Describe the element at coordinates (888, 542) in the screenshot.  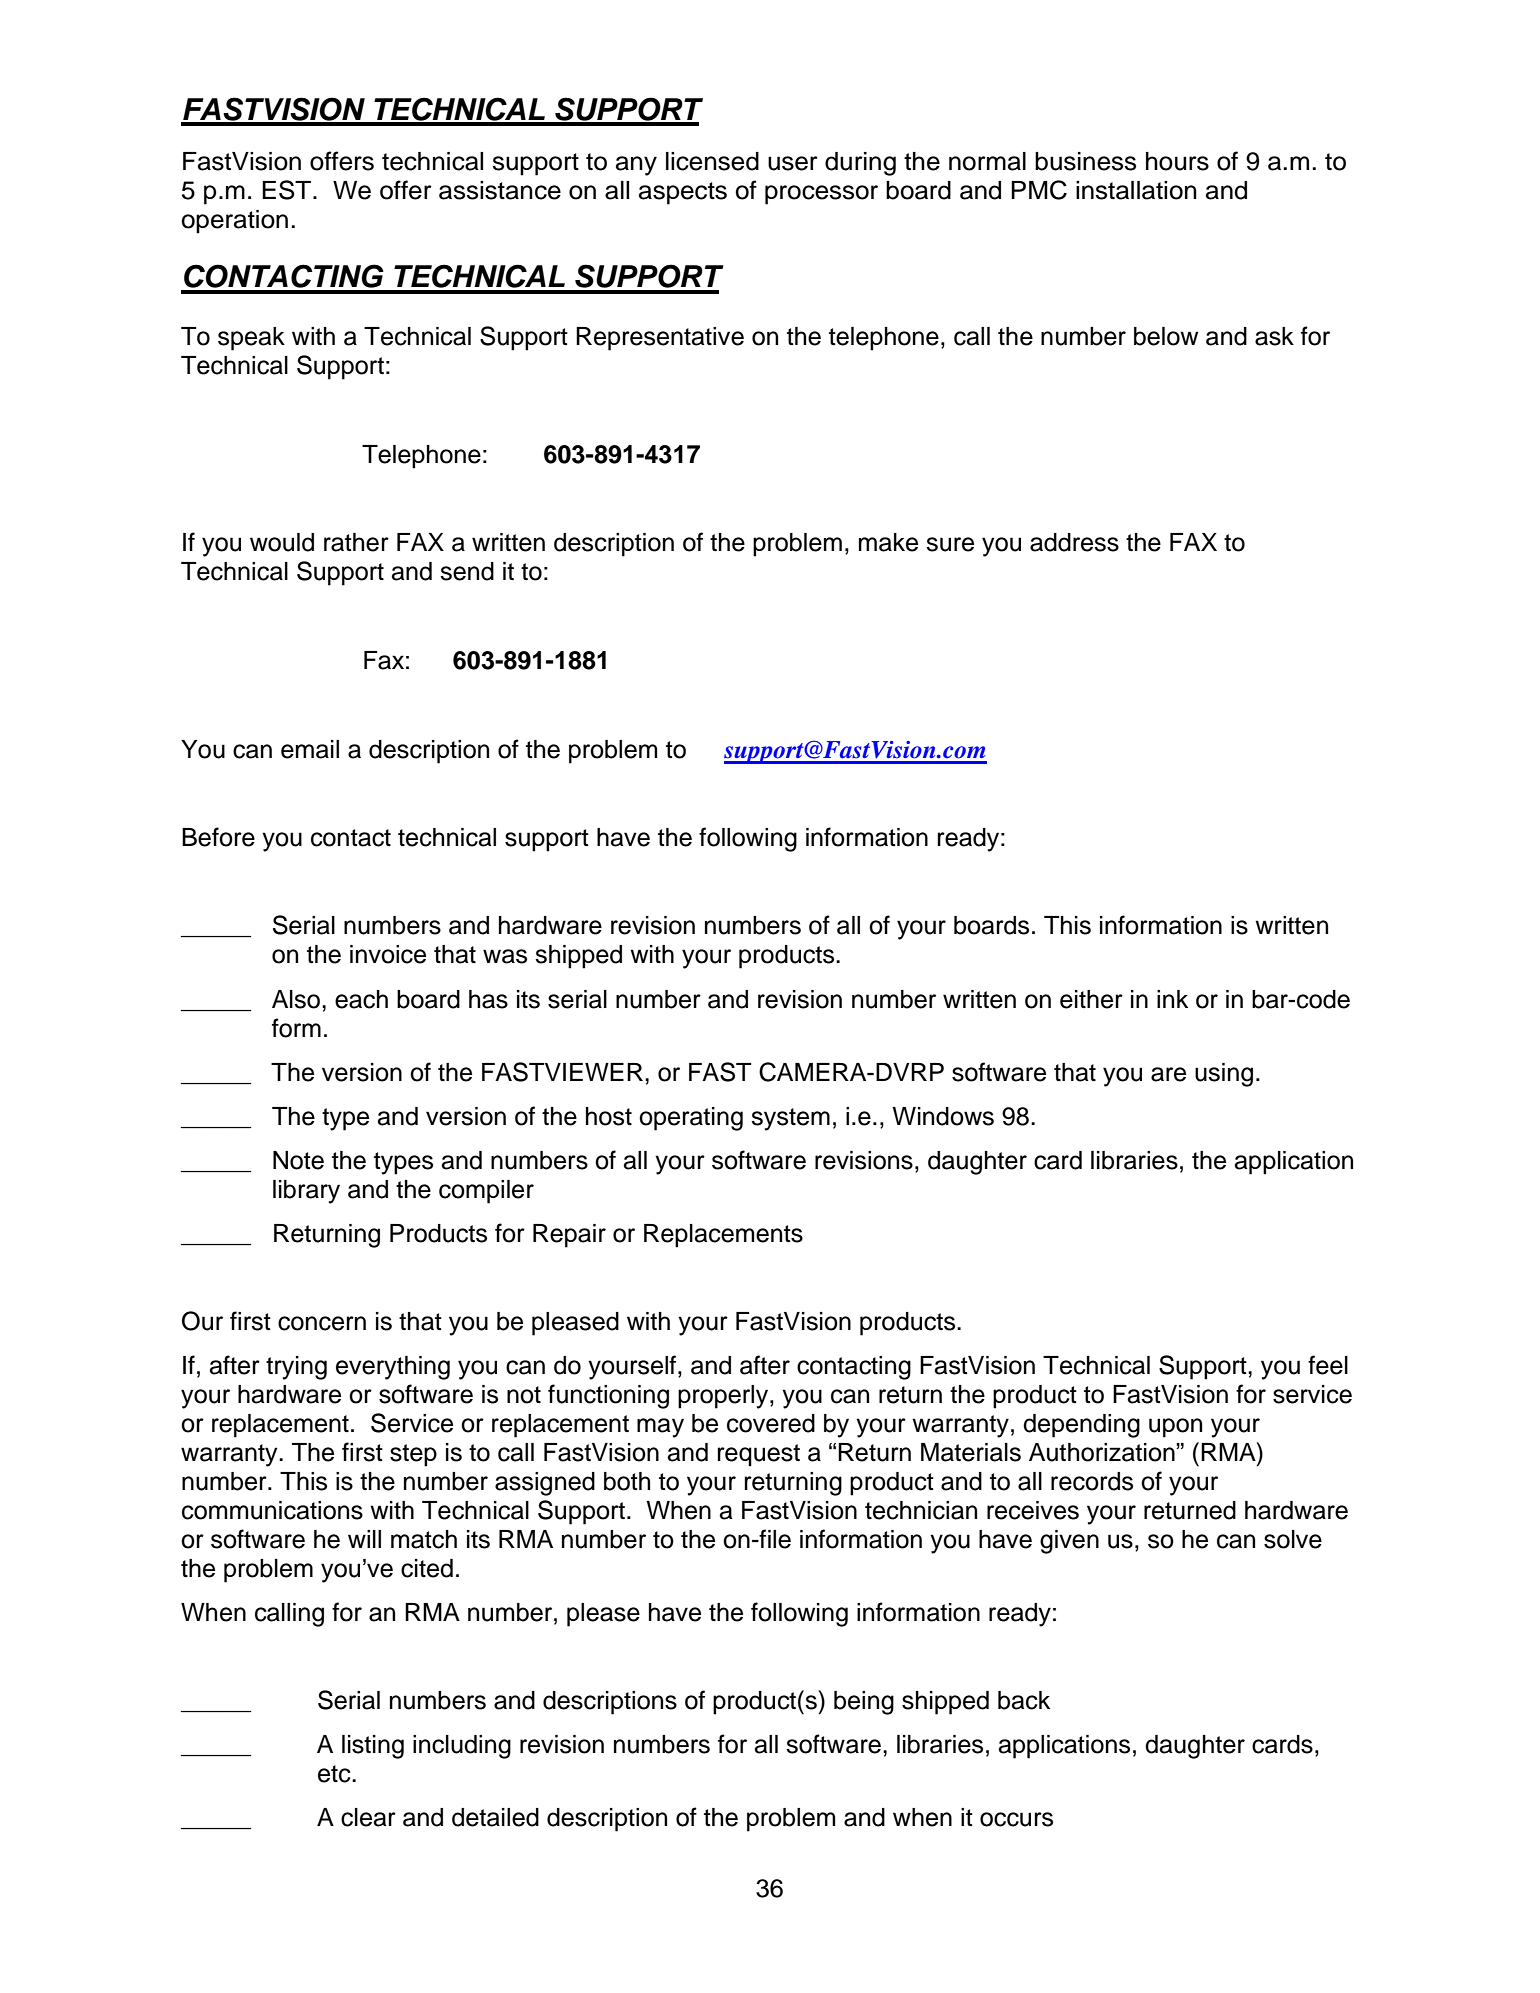
I see `make` at that location.
